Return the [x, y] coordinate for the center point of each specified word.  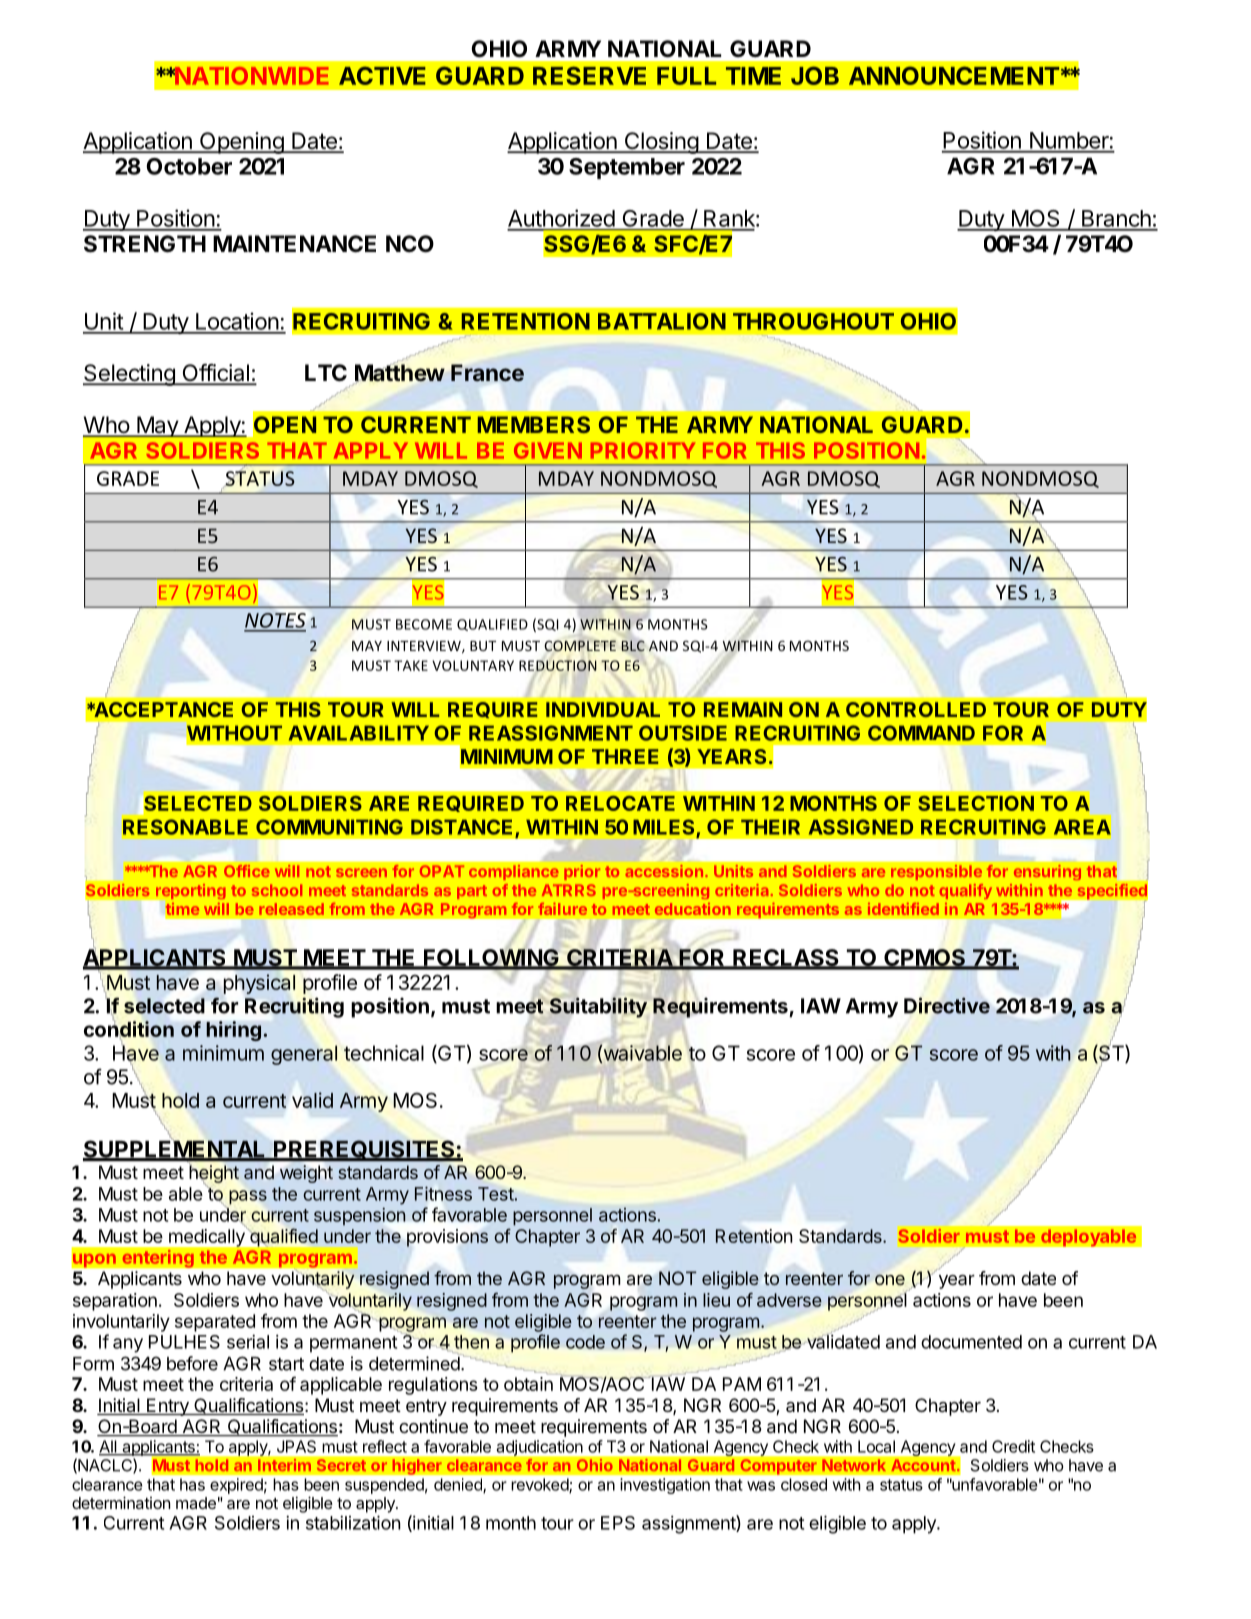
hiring [233, 1031]
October [189, 166]
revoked [541, 1485]
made [196, 1503]
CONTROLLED [916, 709]
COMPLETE [580, 645]
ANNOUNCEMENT [954, 75]
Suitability [598, 1007]
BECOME [424, 624]
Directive [947, 1005]
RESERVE [589, 75]
